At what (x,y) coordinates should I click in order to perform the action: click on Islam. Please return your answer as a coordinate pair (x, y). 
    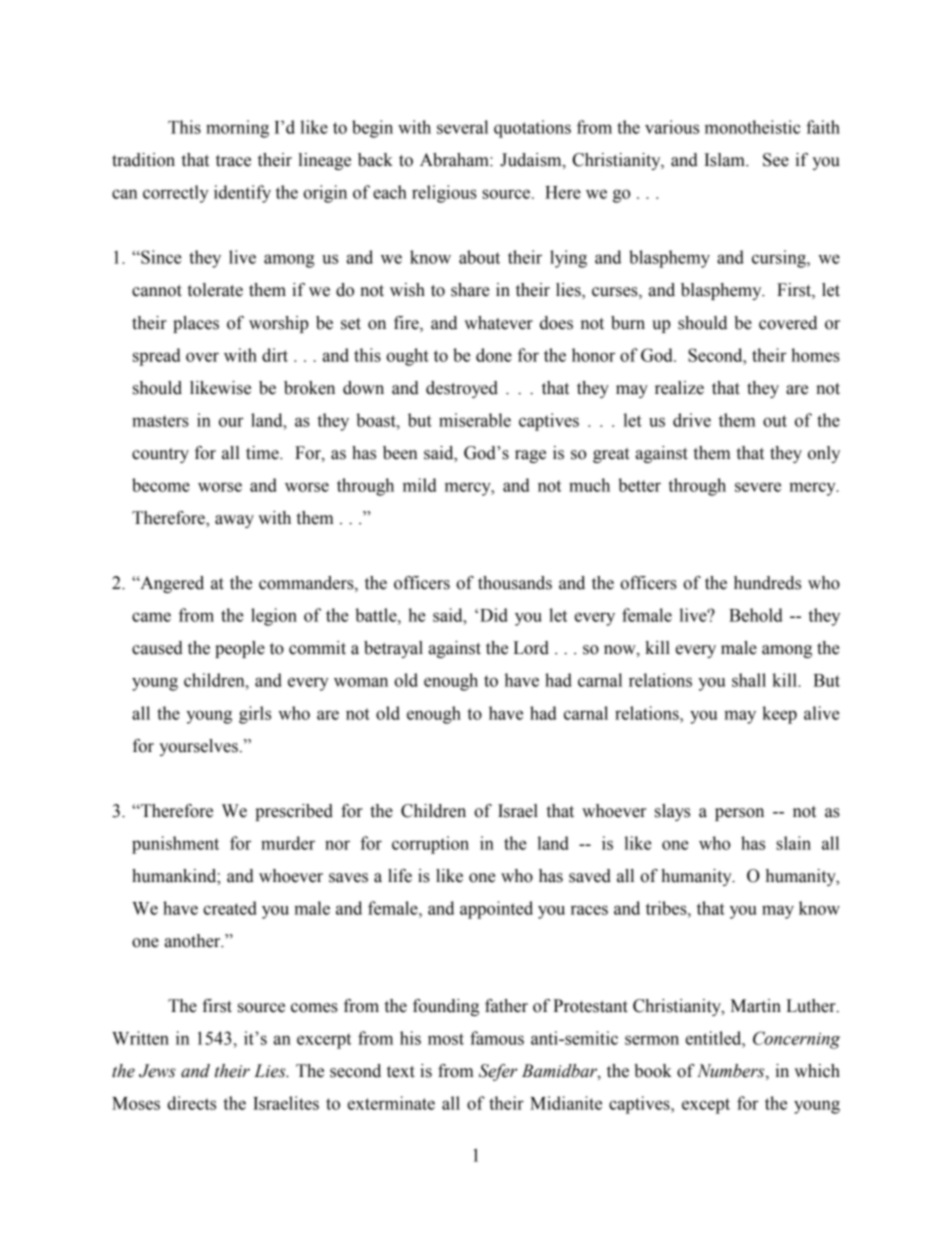
    Looking at the image, I should click on (725, 160).
